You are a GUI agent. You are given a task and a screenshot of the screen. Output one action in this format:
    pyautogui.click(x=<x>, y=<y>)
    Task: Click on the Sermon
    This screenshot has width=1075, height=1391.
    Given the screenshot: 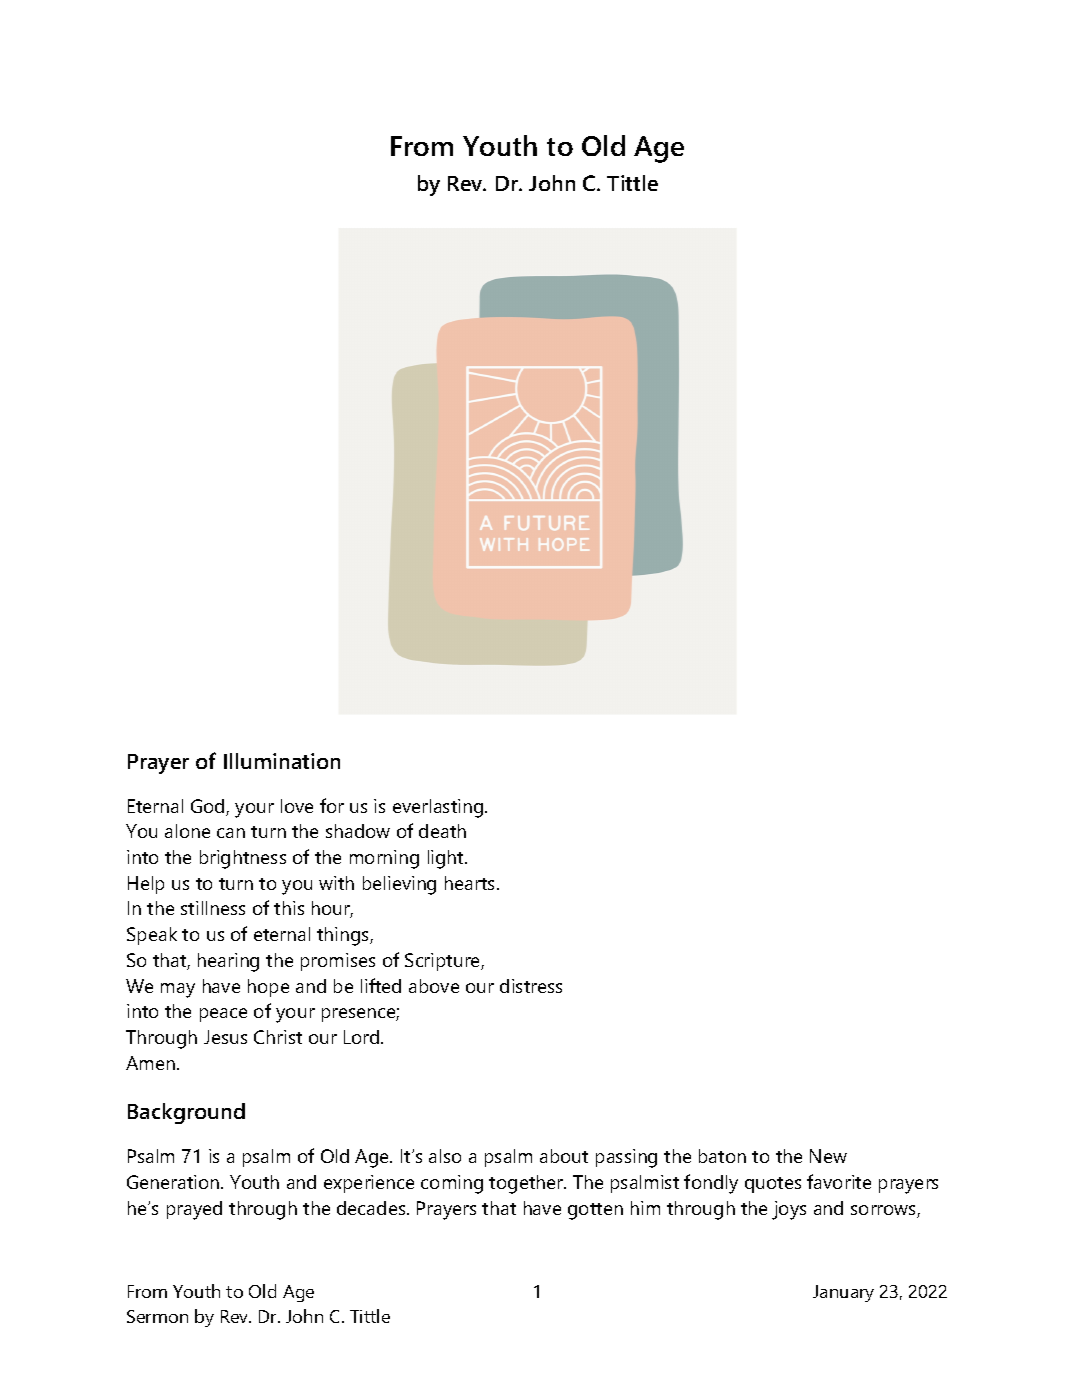 What is the action you would take?
    pyautogui.click(x=157, y=1316)
